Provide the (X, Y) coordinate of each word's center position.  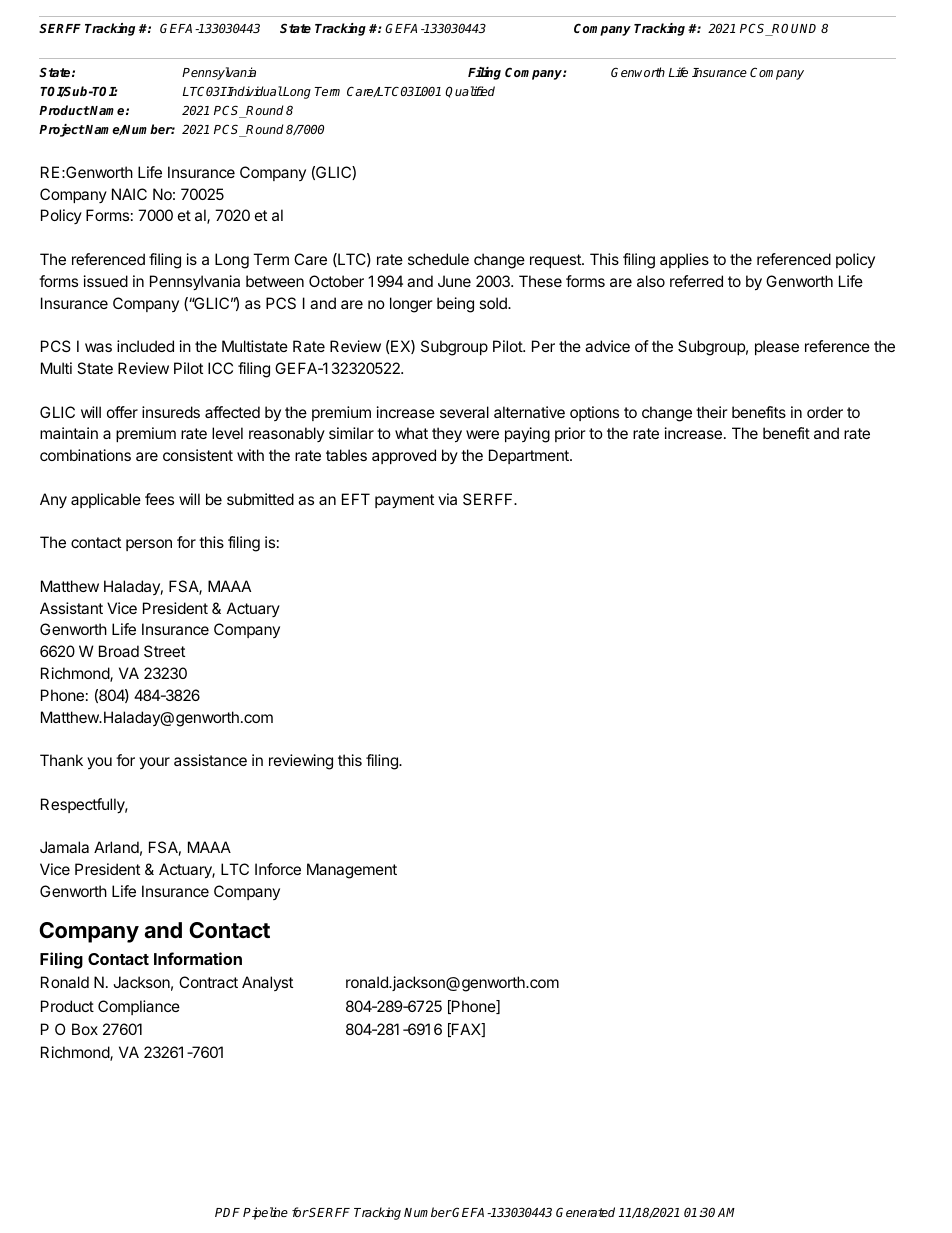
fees (159, 499)
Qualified (470, 92)
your (154, 763)
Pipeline (265, 1213)
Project (62, 130)
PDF (227, 1212)
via (447, 499)
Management (352, 871)
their (712, 412)
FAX (466, 1030)
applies (684, 260)
